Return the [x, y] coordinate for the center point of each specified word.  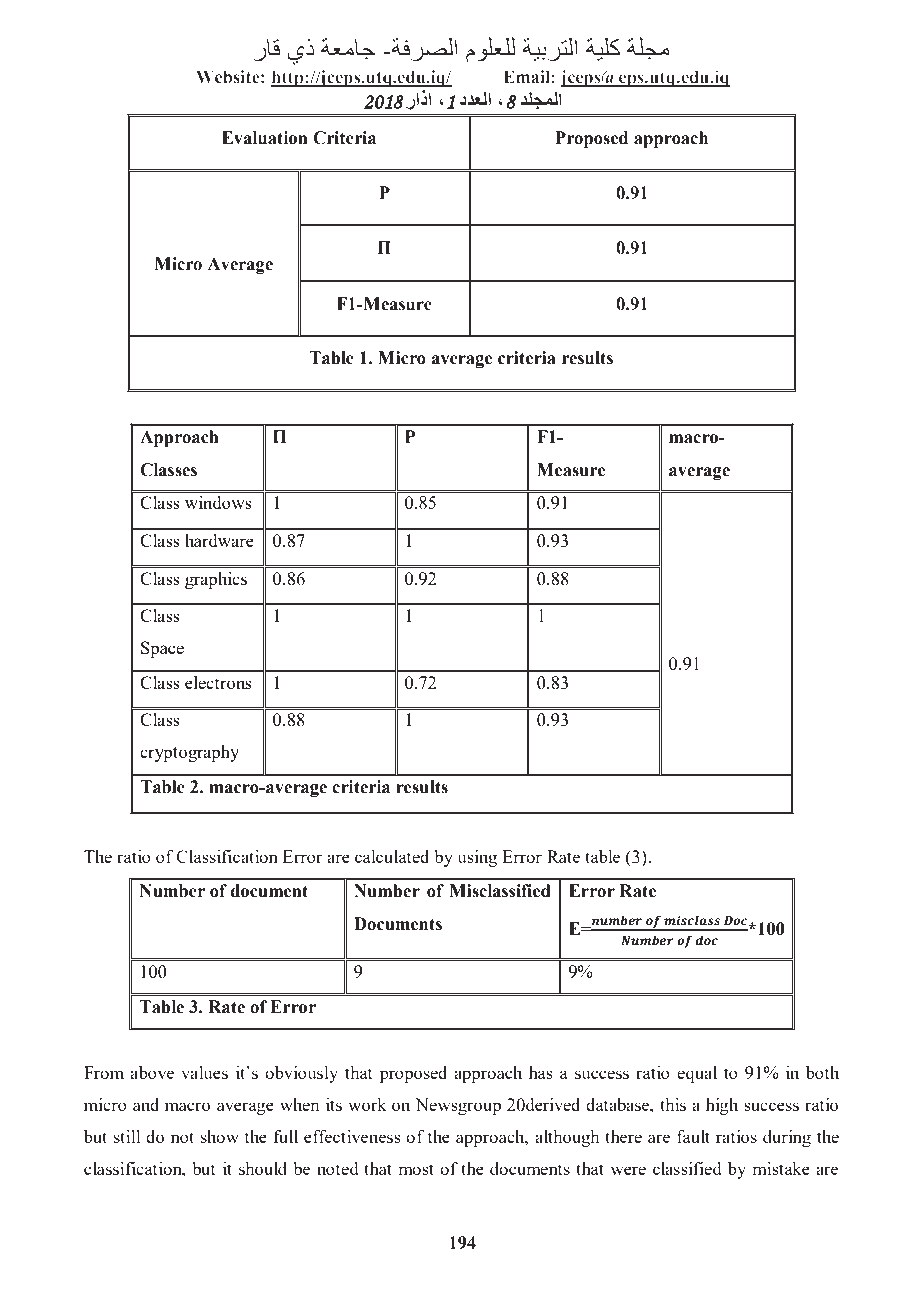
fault [693, 1136]
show [220, 1136]
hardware [219, 540]
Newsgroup [458, 1106]
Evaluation [264, 138]
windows [218, 502]
